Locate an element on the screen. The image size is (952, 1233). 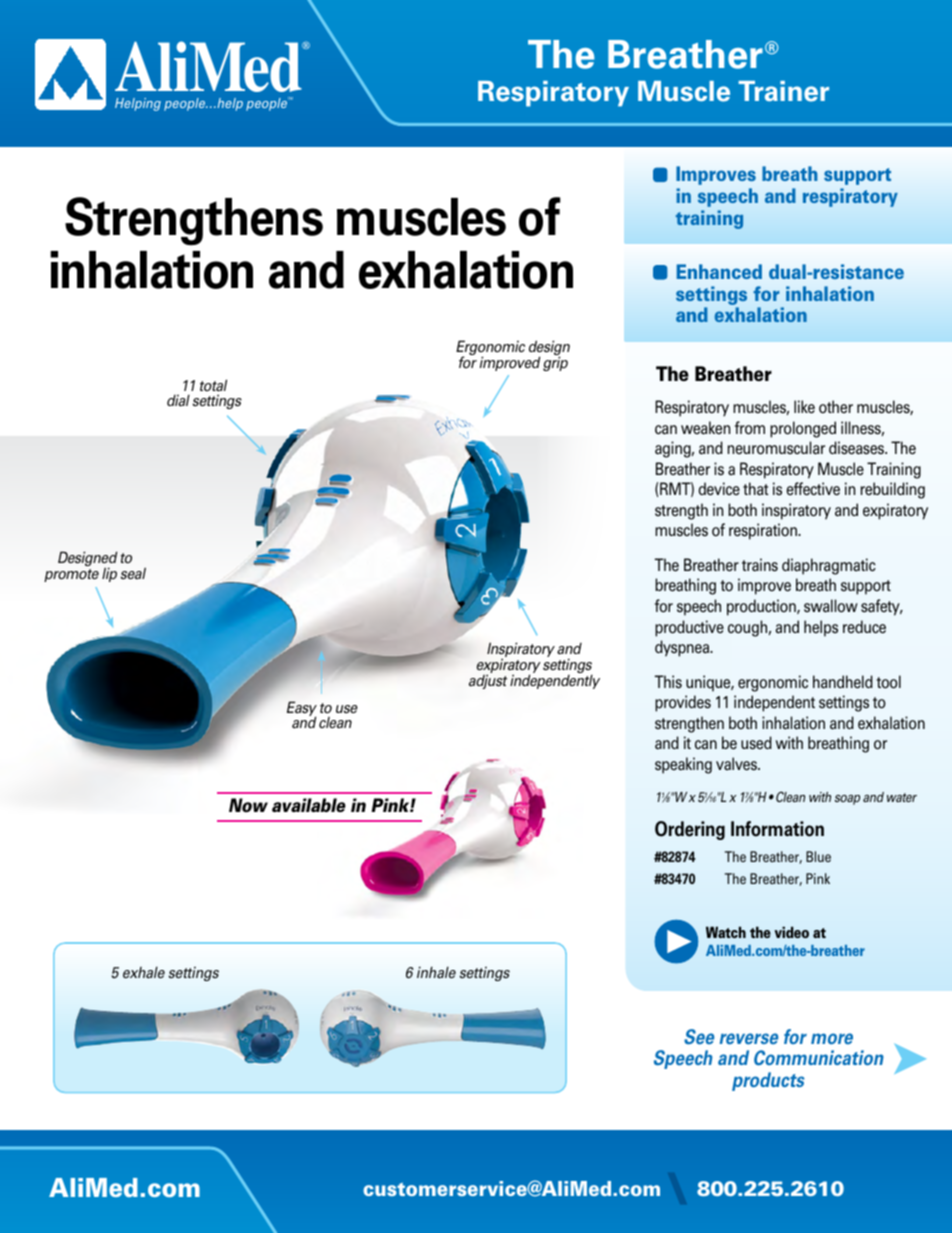
Trainer is located at coordinates (783, 91).
